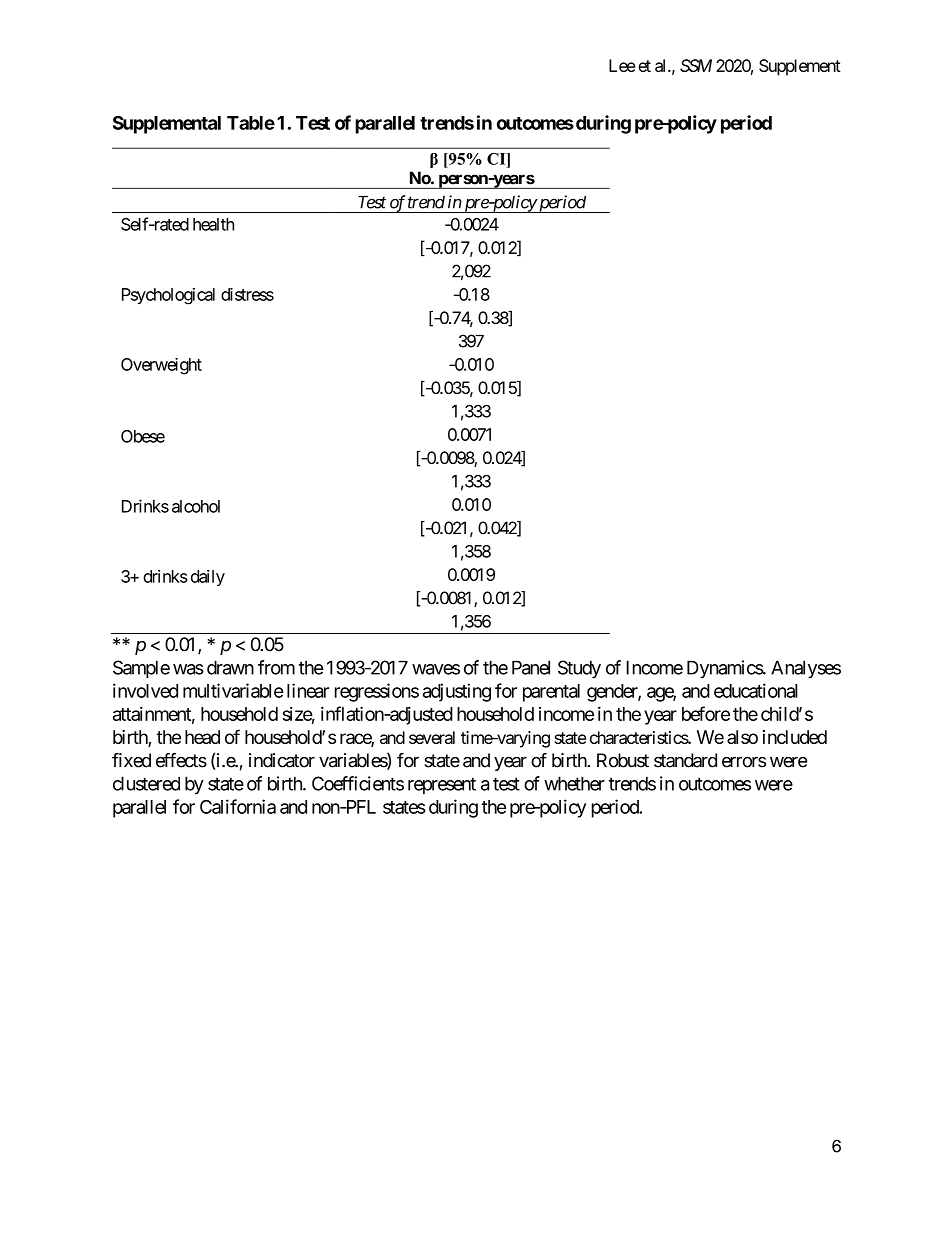 This screenshot has width=952, height=1233. I want to click on Study, so click(579, 669).
